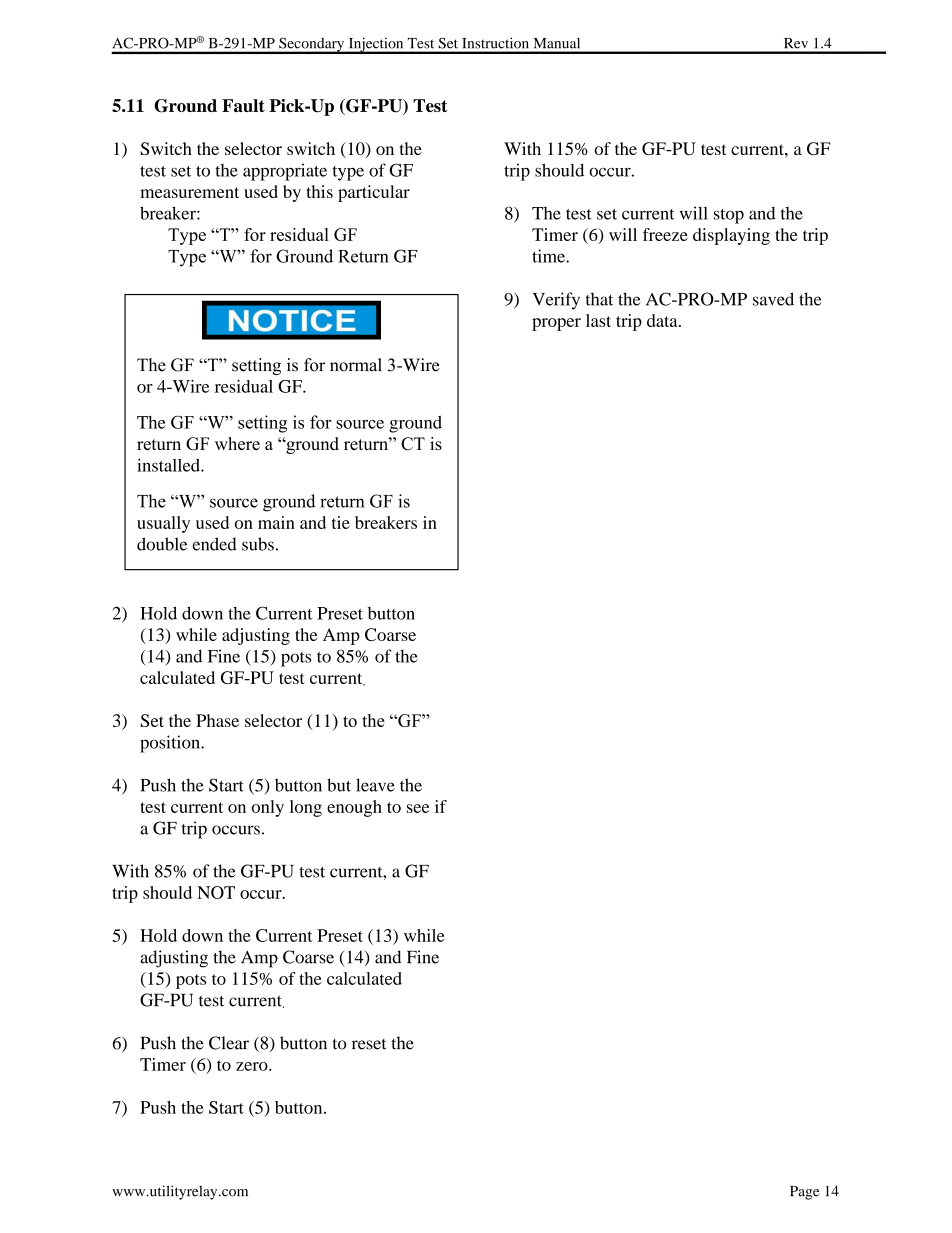  Describe the element at coordinates (729, 216) in the page. I see `stop` at that location.
